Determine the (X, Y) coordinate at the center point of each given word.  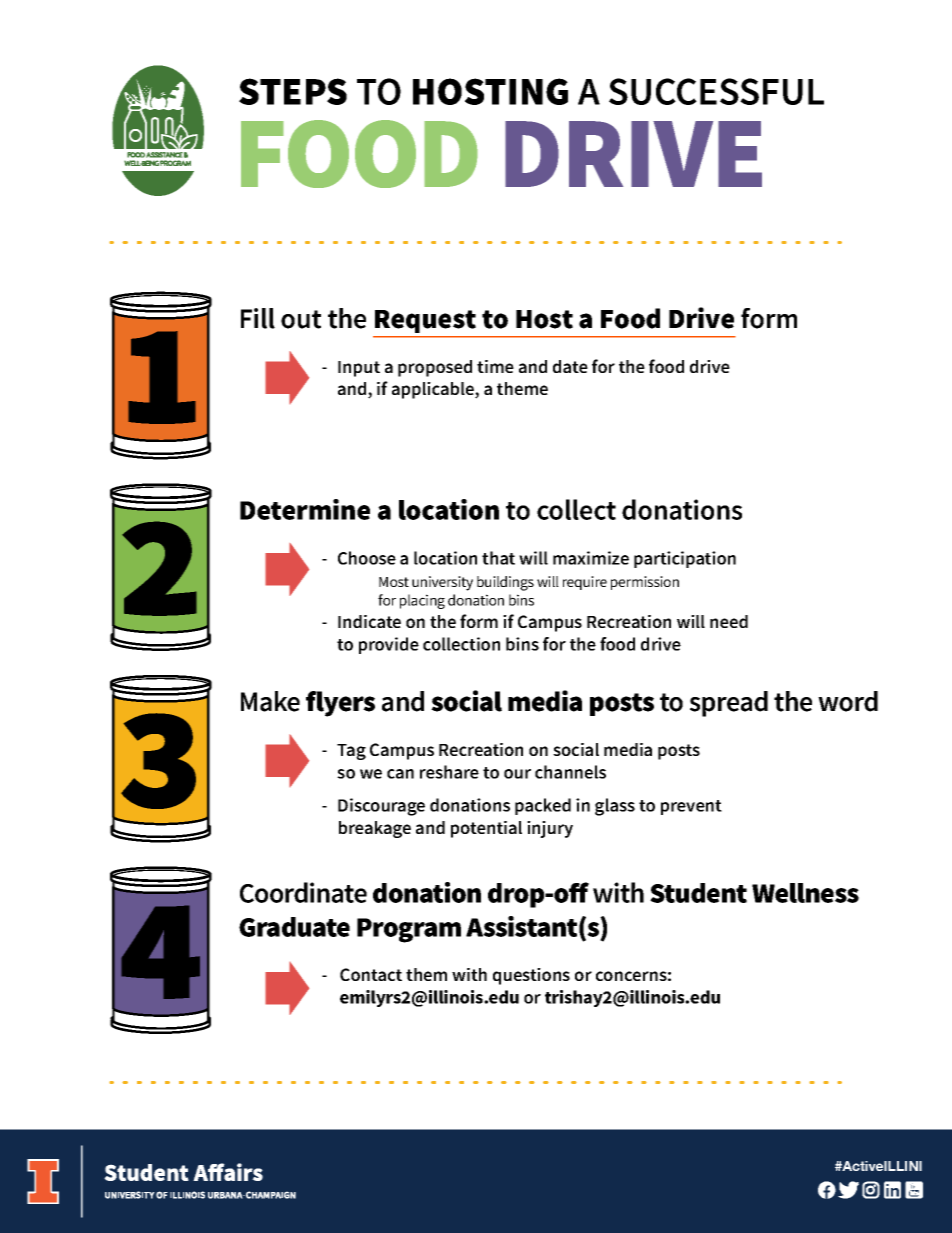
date (570, 366)
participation (685, 559)
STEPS (293, 91)
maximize (591, 558)
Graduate (294, 927)
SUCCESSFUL (716, 91)
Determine (305, 509)
